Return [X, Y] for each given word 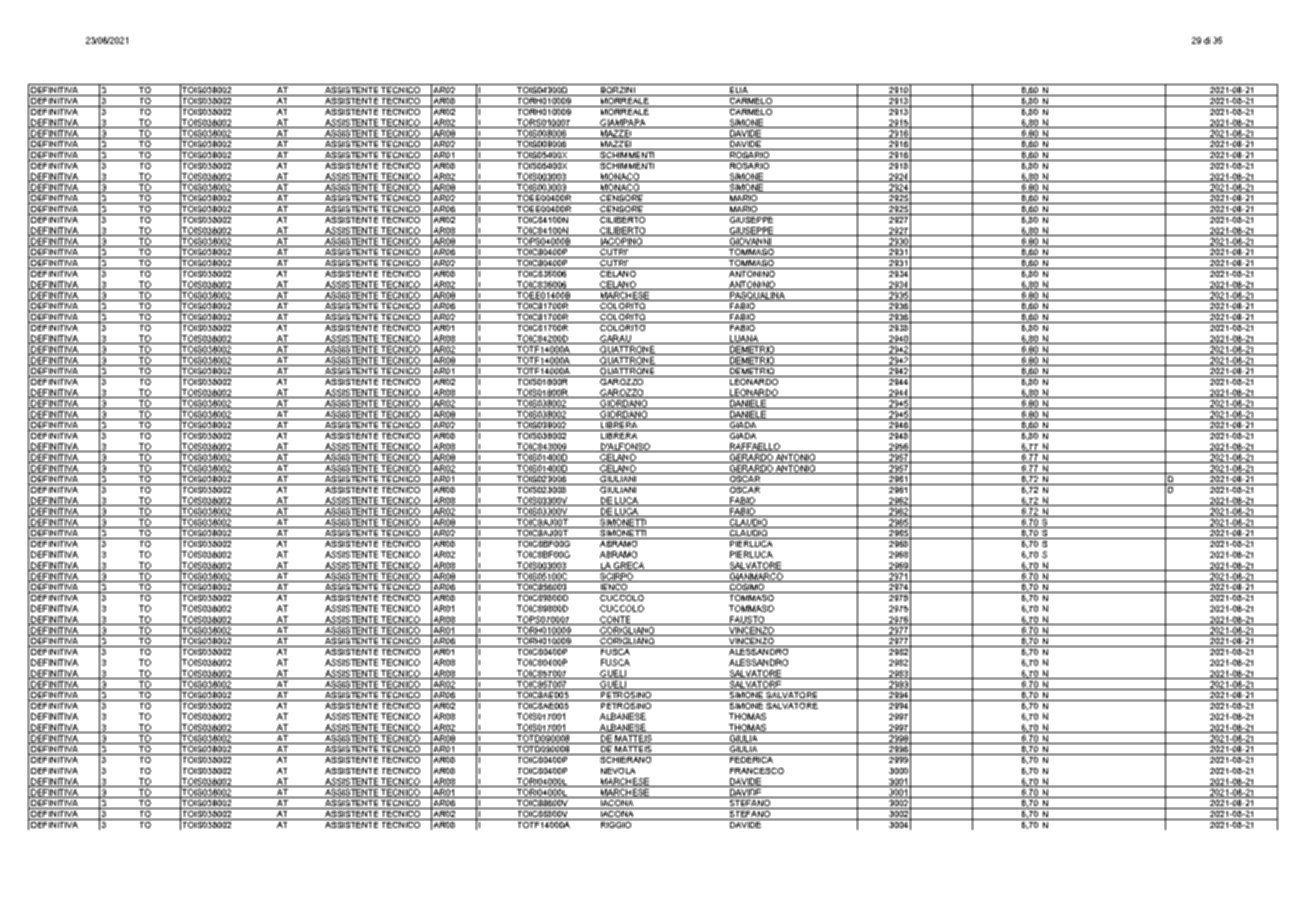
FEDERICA [751, 758]
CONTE [615, 620]
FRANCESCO [757, 771]
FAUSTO [747, 620]
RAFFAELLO [754, 447]
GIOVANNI [750, 242]
